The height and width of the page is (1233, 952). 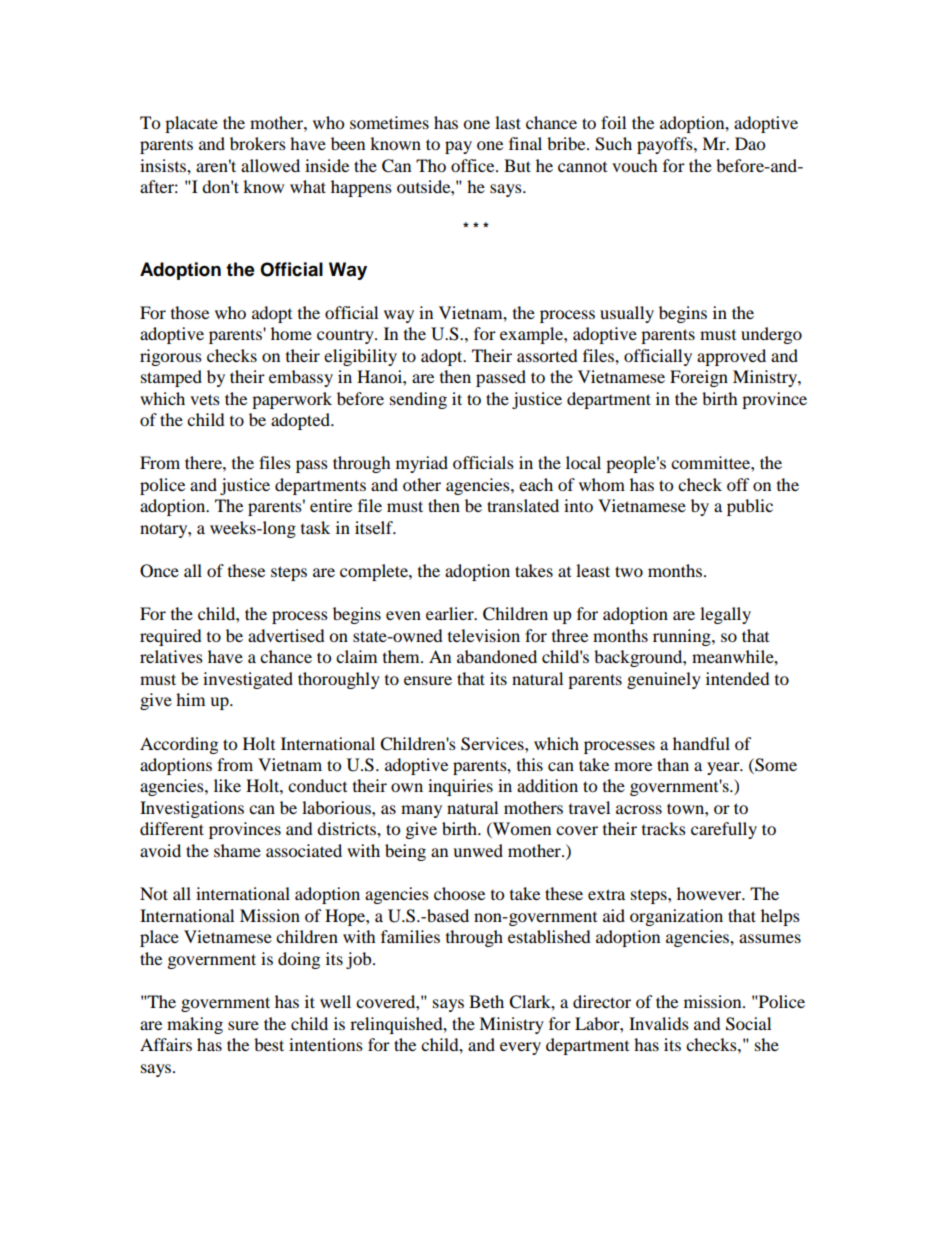 What do you see at coordinates (666, 145) in the page?
I see `payoffs` at bounding box center [666, 145].
